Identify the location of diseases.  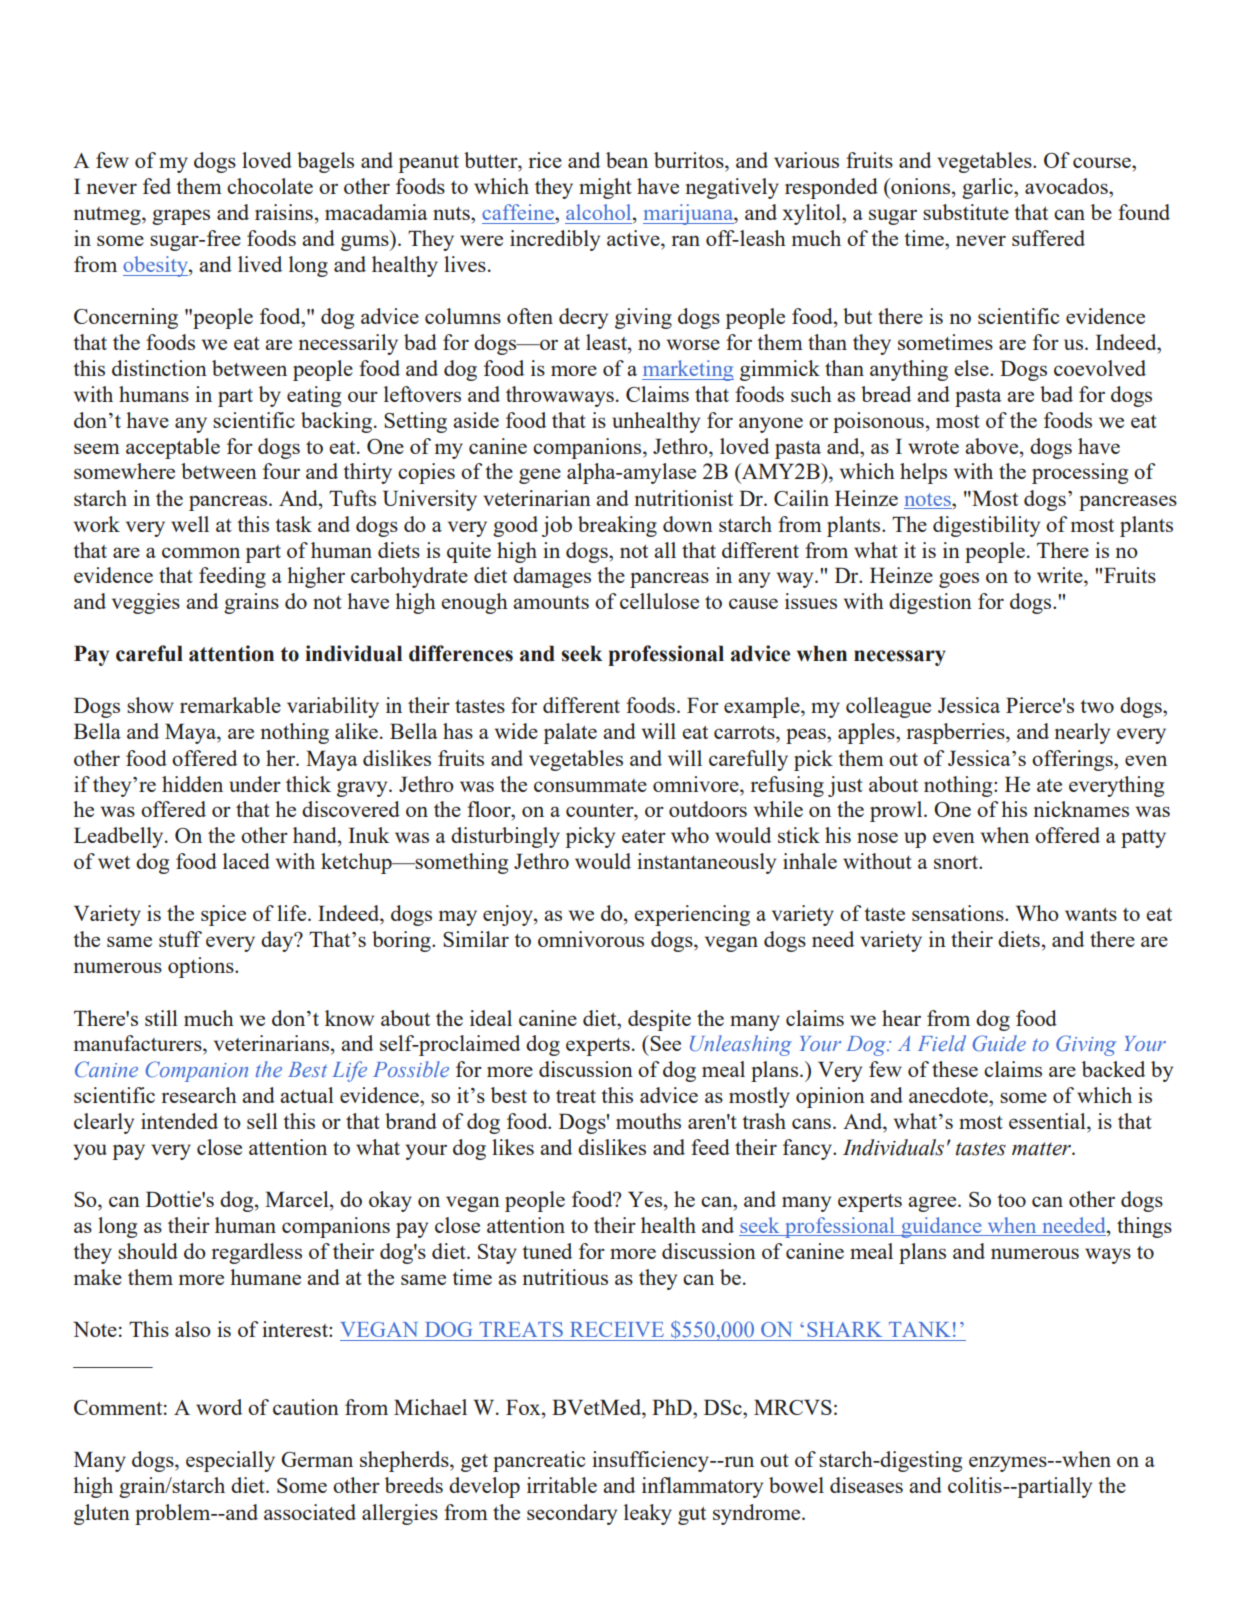
(866, 1485).
